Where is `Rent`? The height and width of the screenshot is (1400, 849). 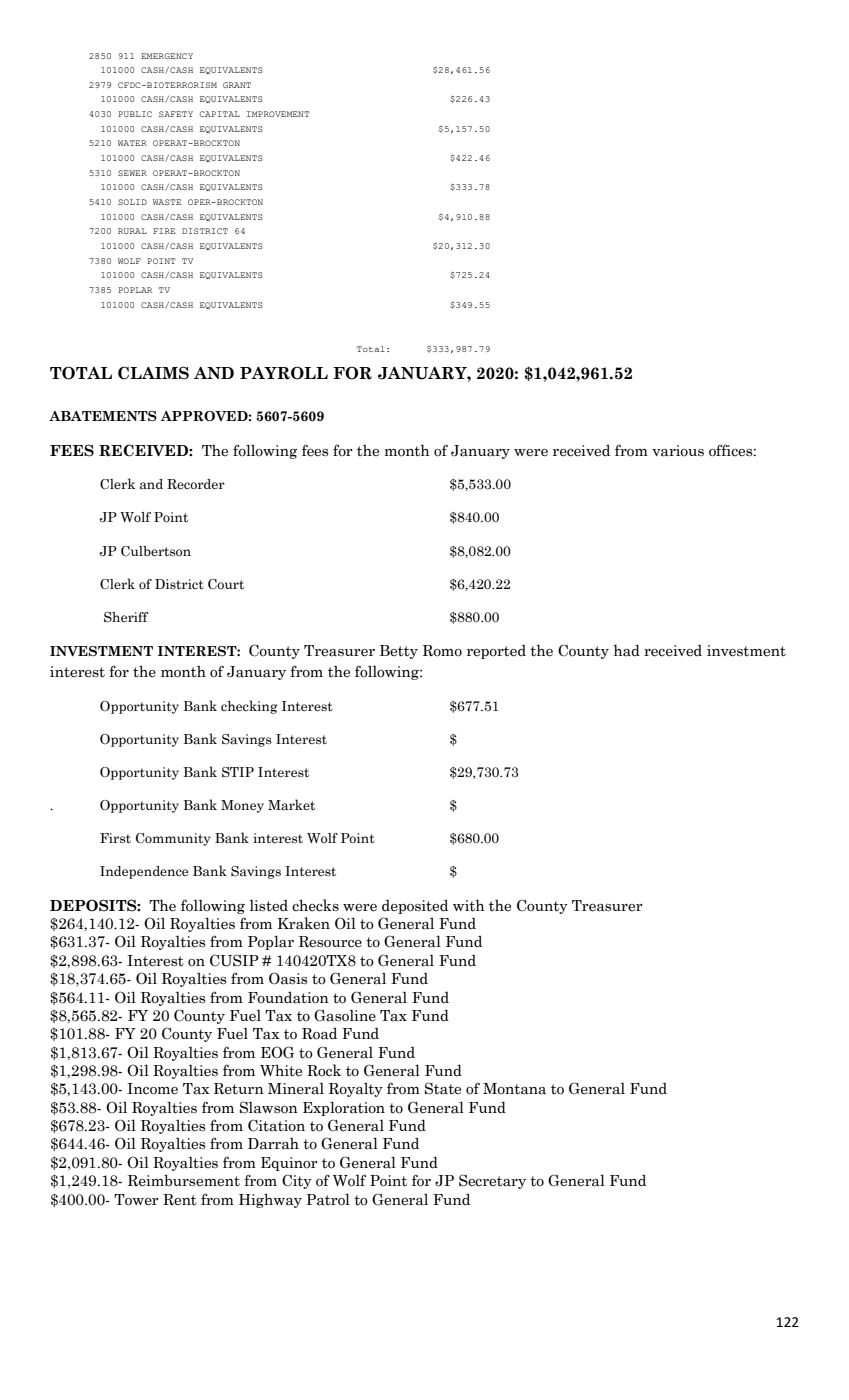 Rent is located at coordinates (180, 1199).
